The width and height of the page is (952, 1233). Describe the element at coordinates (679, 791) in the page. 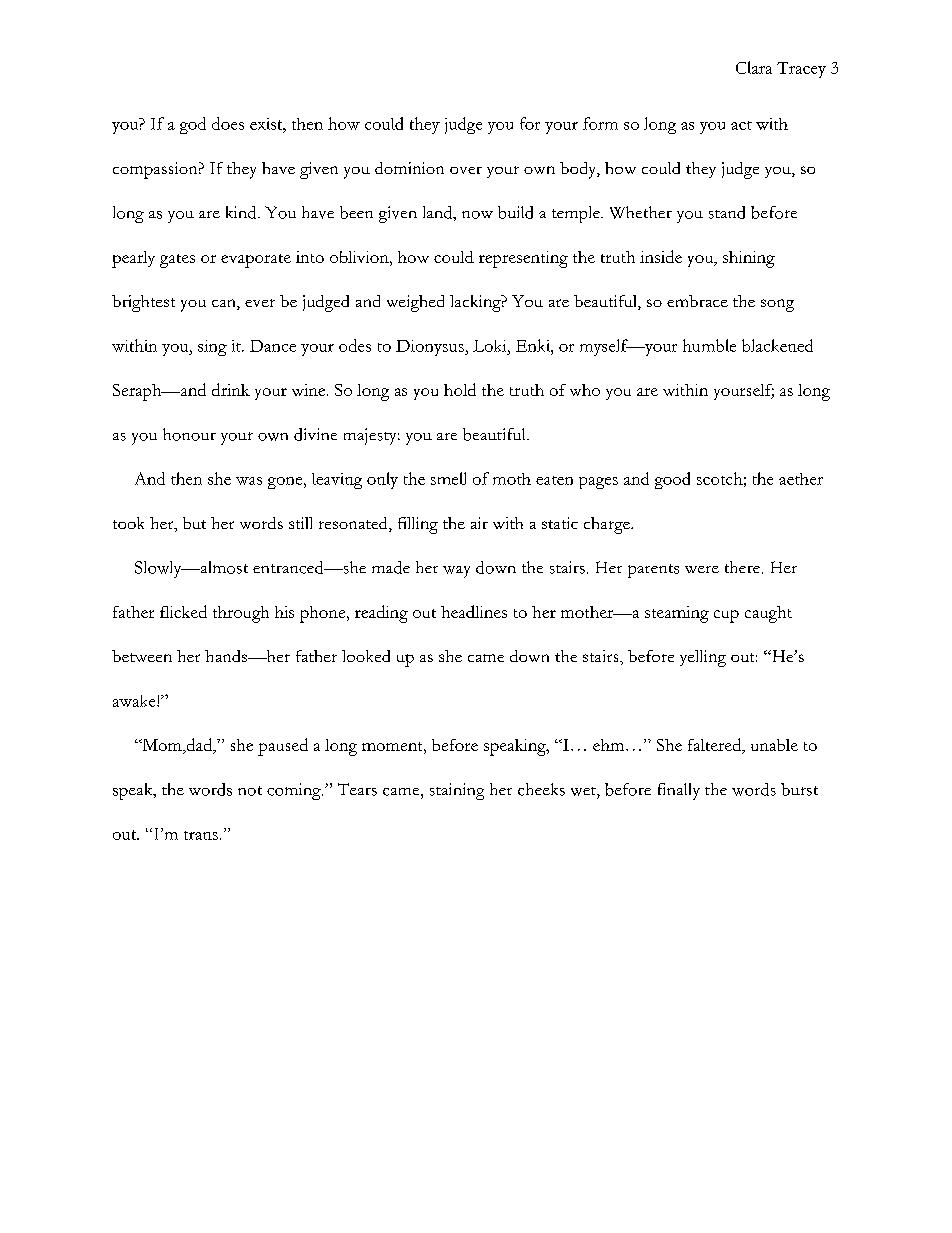

I see `finally` at that location.
